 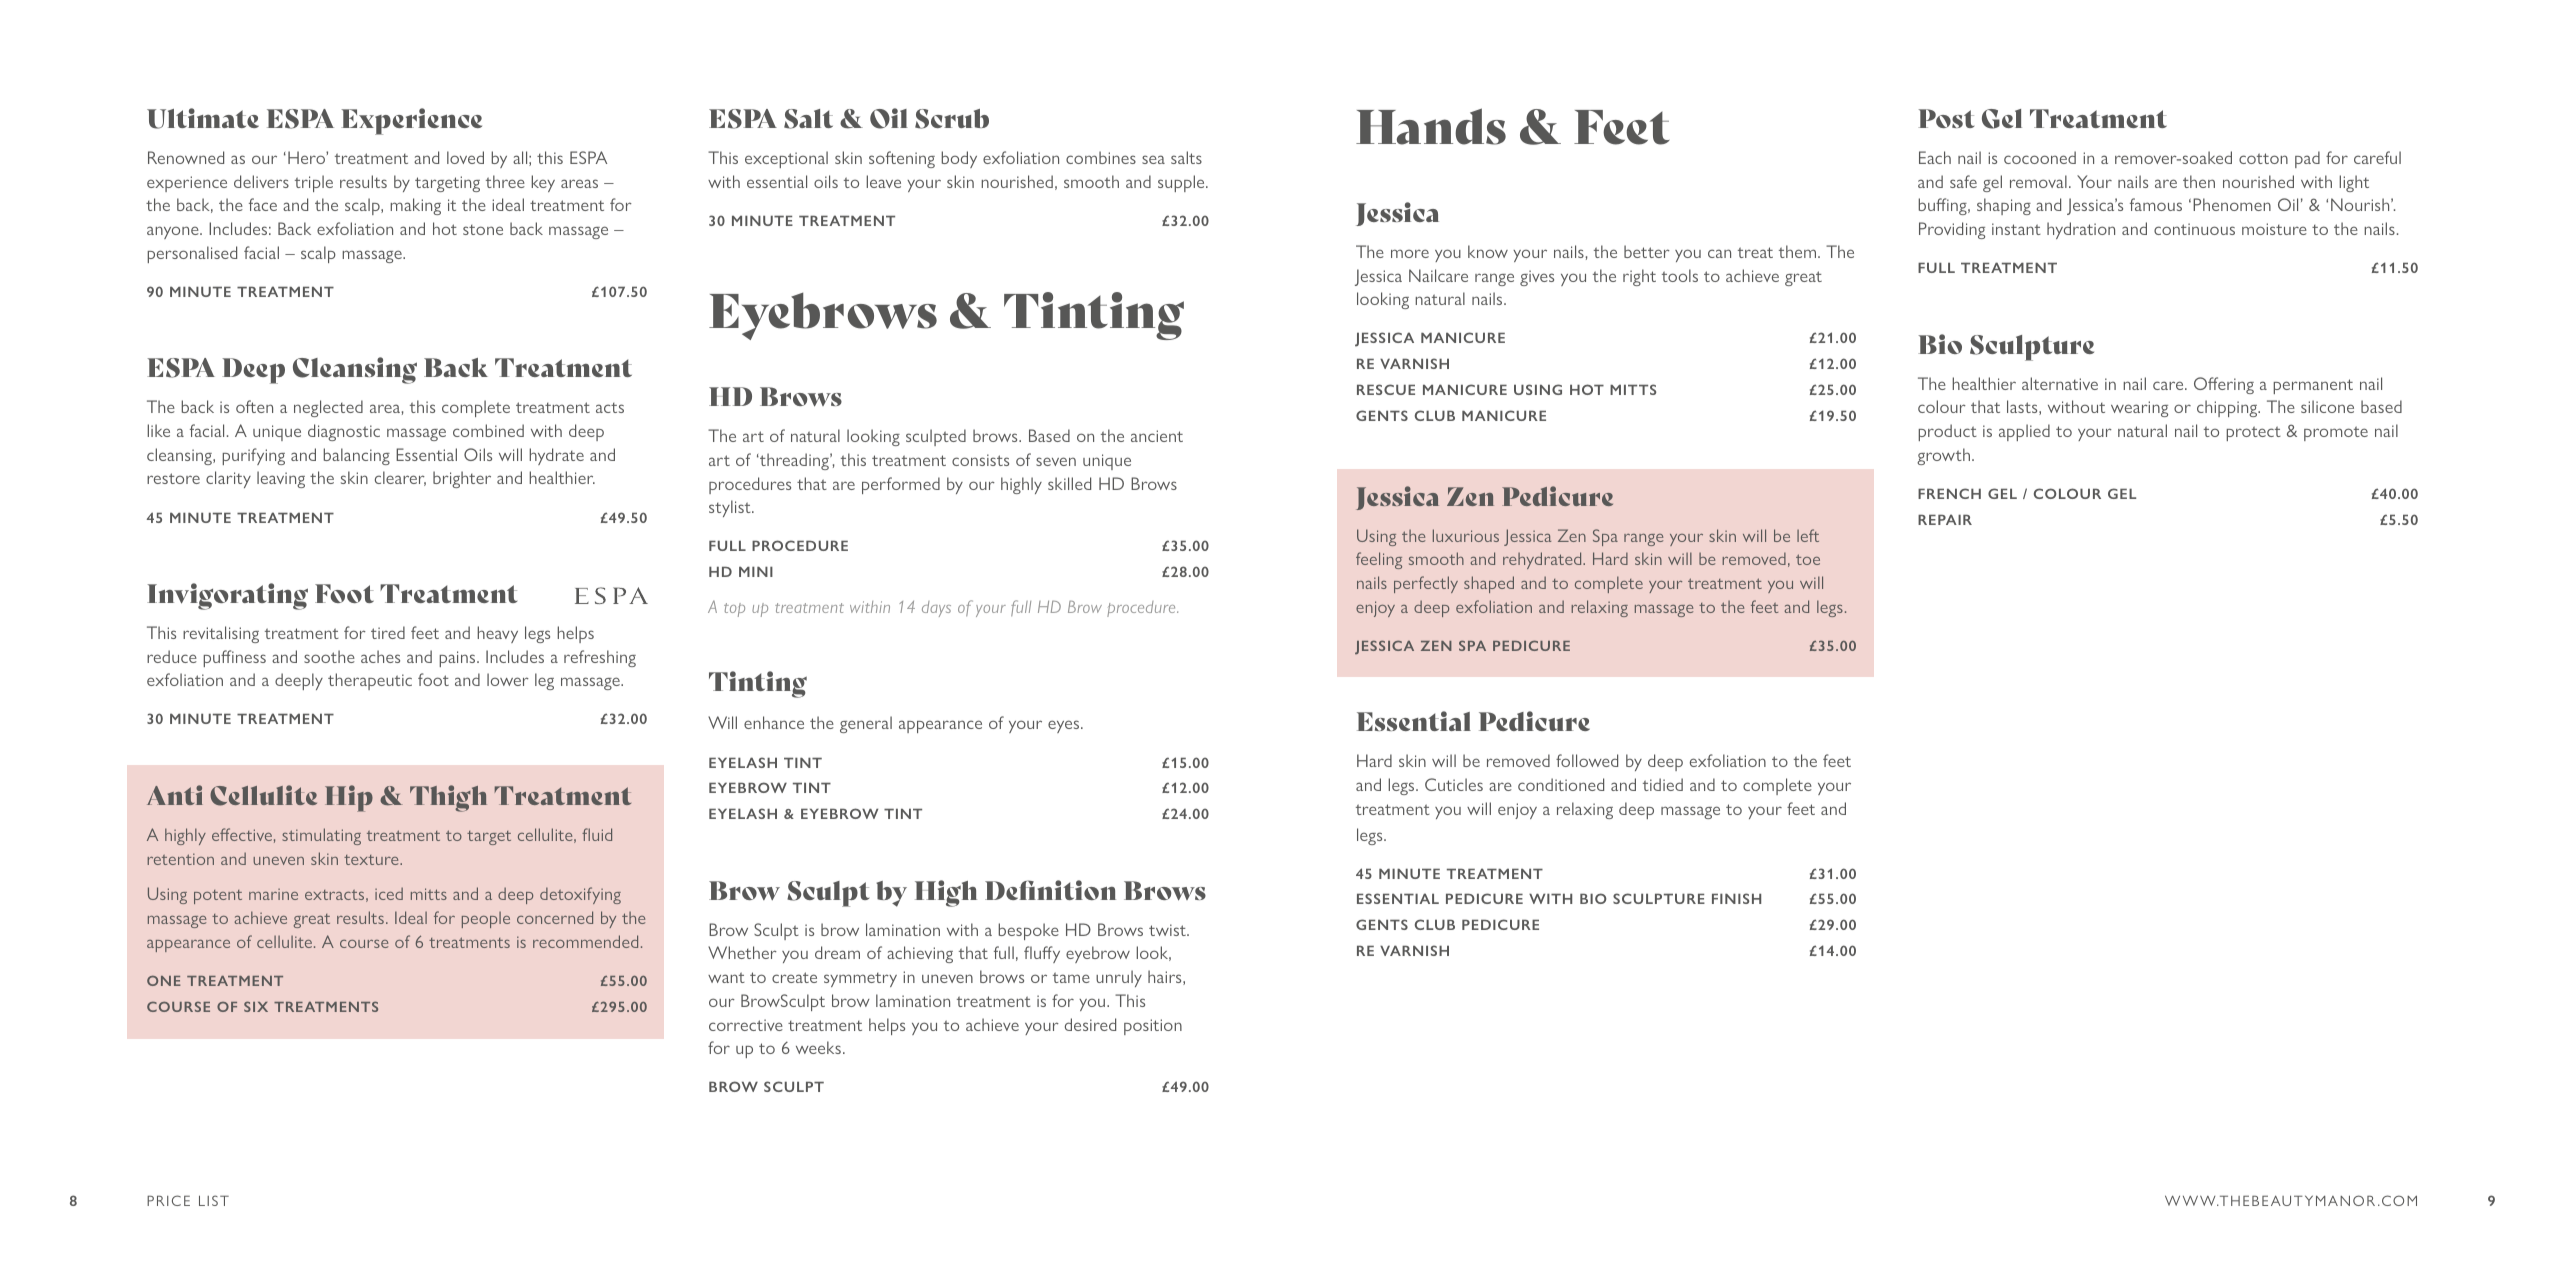 What do you see at coordinates (465, 157) in the image?
I see `loved` at bounding box center [465, 157].
